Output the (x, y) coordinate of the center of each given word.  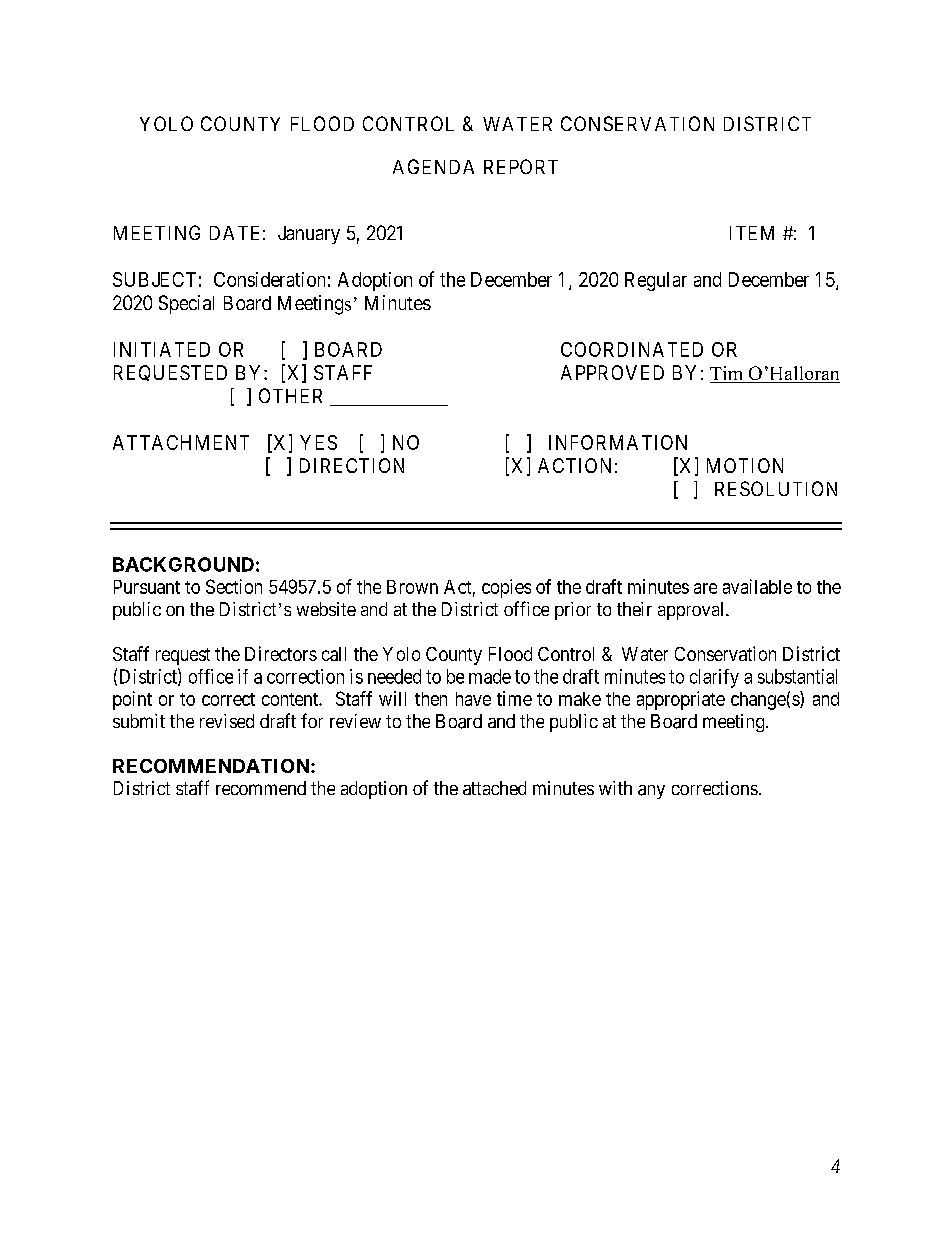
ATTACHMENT (181, 442)
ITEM (752, 233)
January (309, 235)
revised (227, 721)
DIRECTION (352, 465)
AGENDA (433, 166)
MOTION (745, 465)
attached (494, 788)
